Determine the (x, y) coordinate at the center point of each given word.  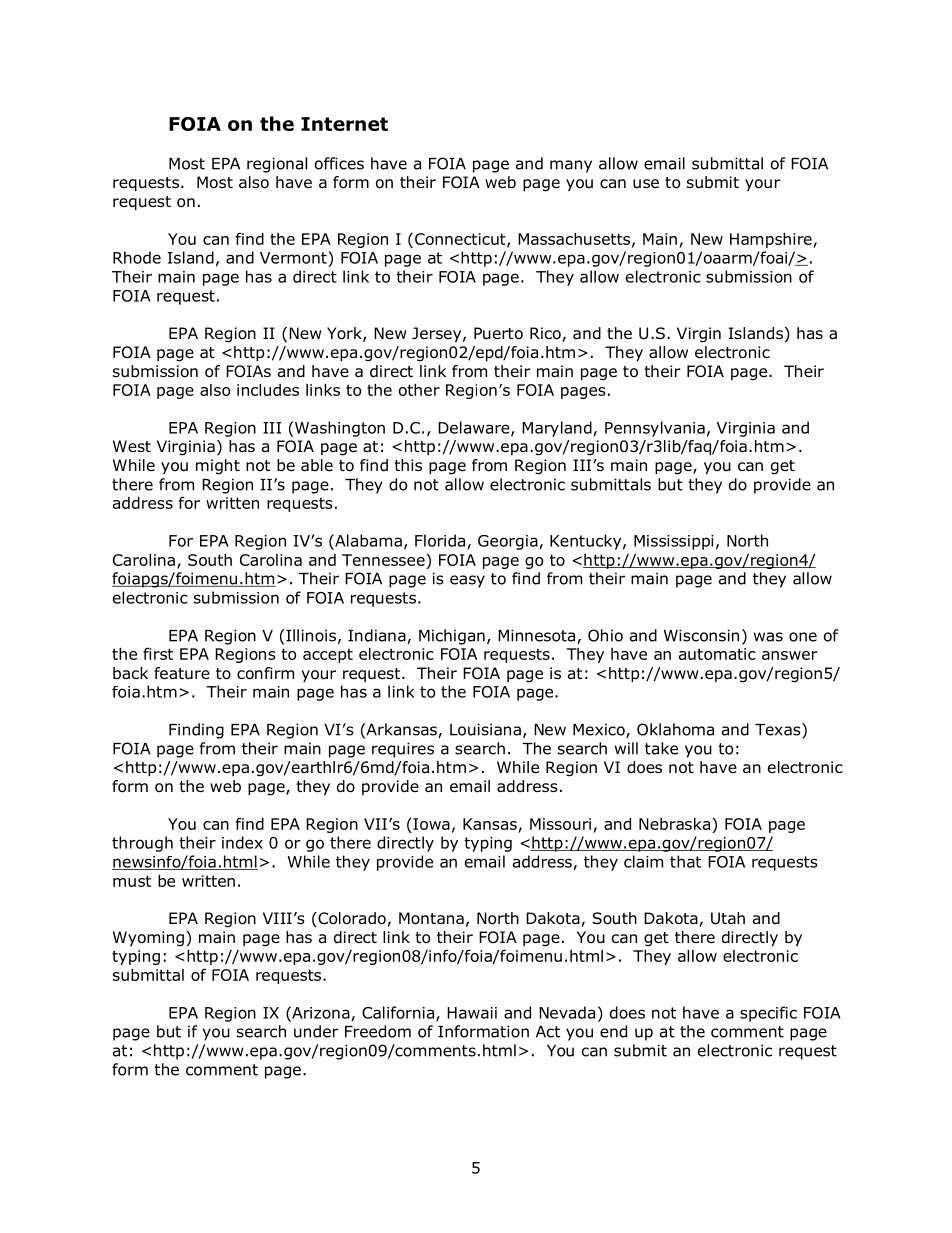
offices (339, 163)
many (571, 166)
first (158, 653)
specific (768, 1014)
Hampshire (771, 240)
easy (467, 581)
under (316, 1031)
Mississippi (674, 542)
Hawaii (472, 1013)
